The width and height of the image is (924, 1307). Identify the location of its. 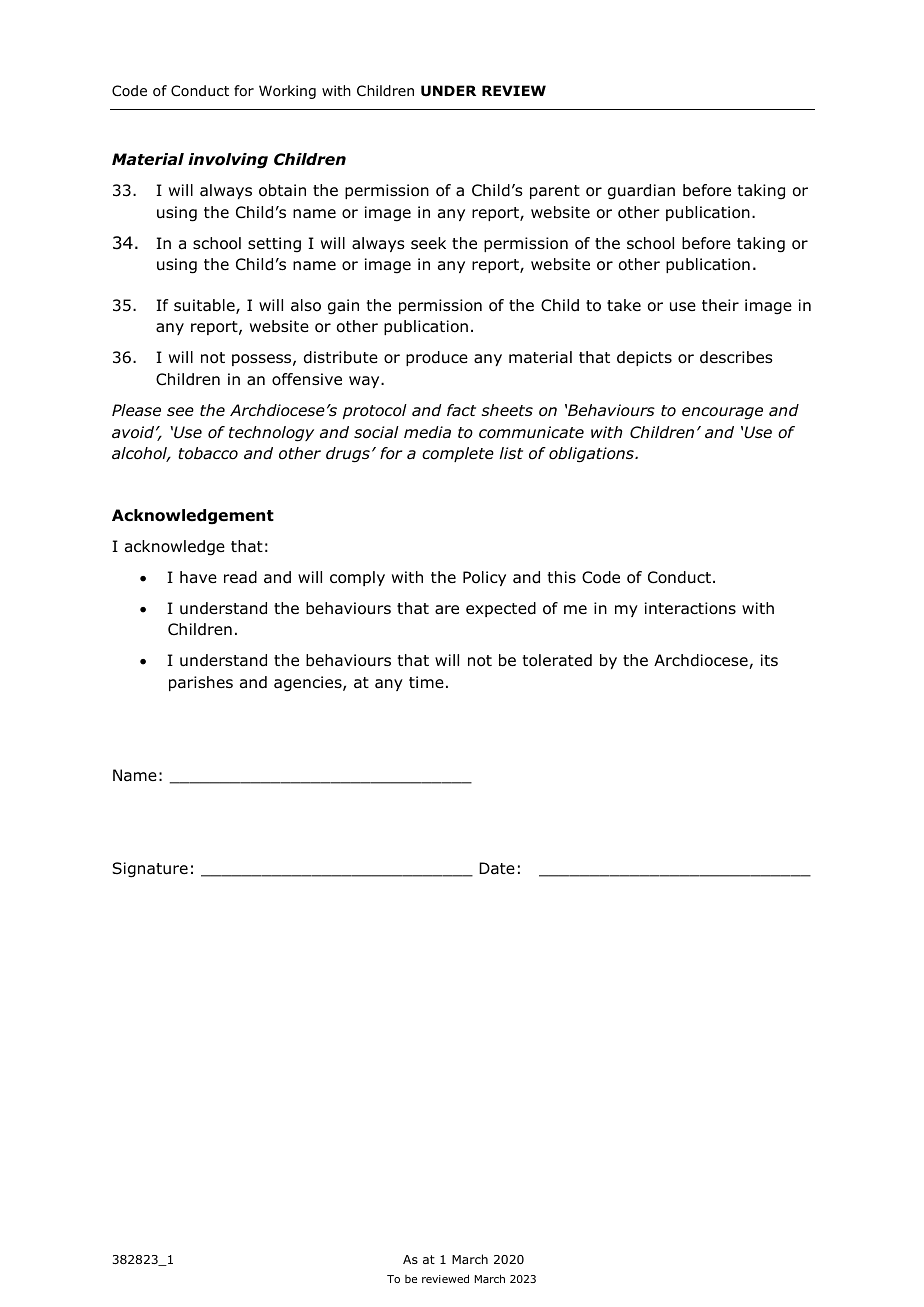
(769, 660).
